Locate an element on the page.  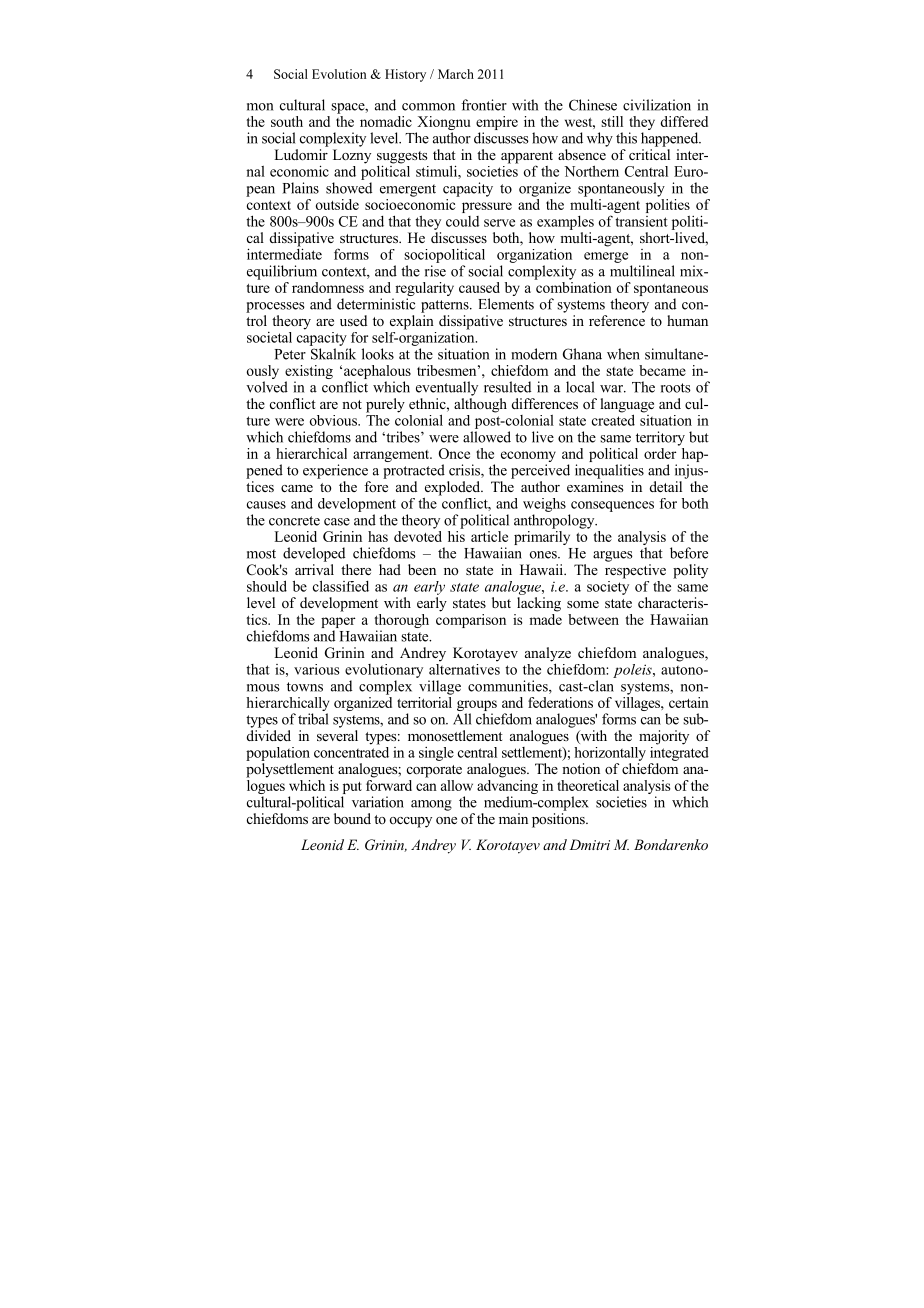
when is located at coordinates (623, 354).
